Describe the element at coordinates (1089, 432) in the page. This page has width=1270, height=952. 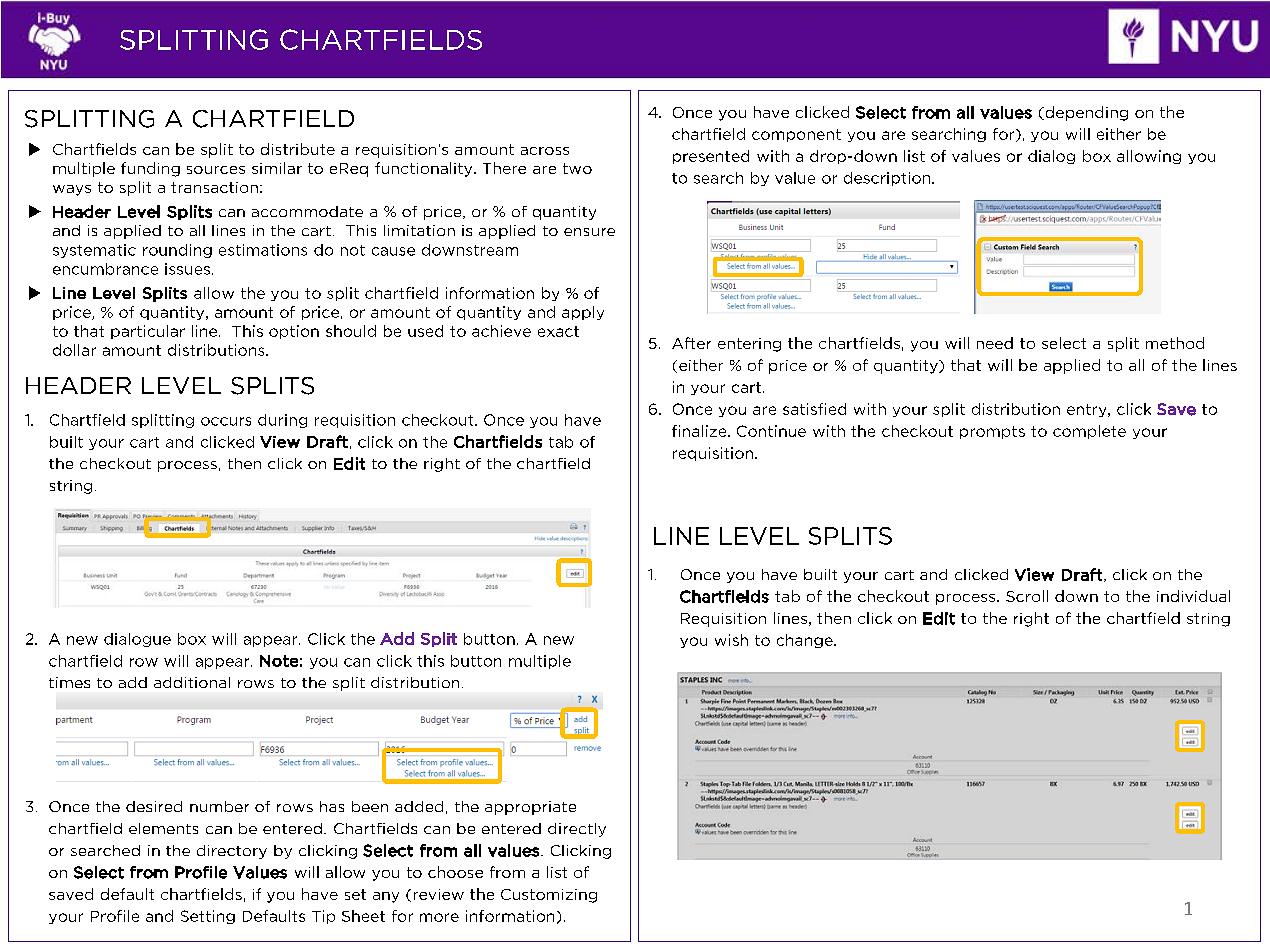
I see `complete` at that location.
